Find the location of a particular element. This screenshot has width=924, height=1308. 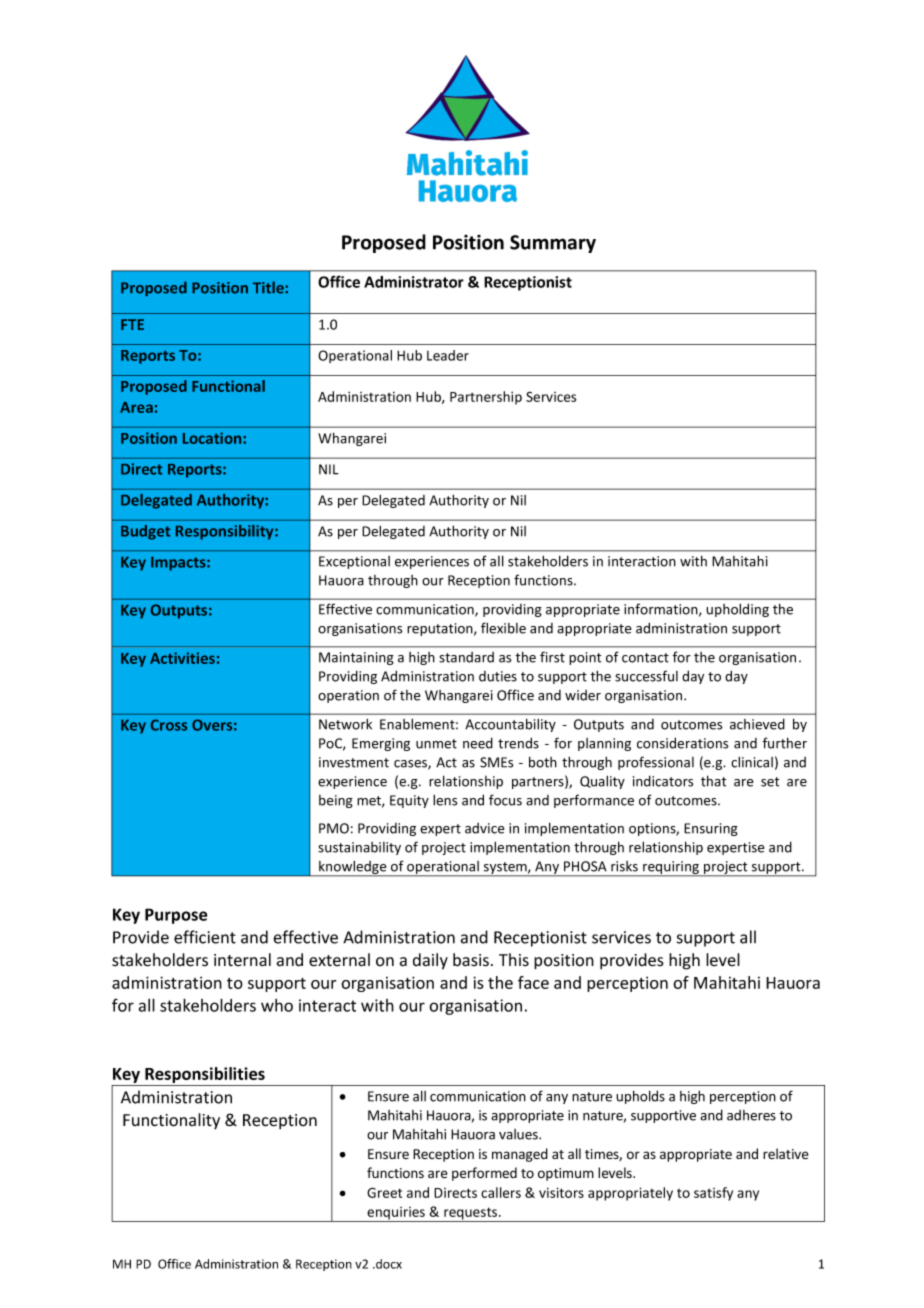

callers is located at coordinates (501, 1192).
